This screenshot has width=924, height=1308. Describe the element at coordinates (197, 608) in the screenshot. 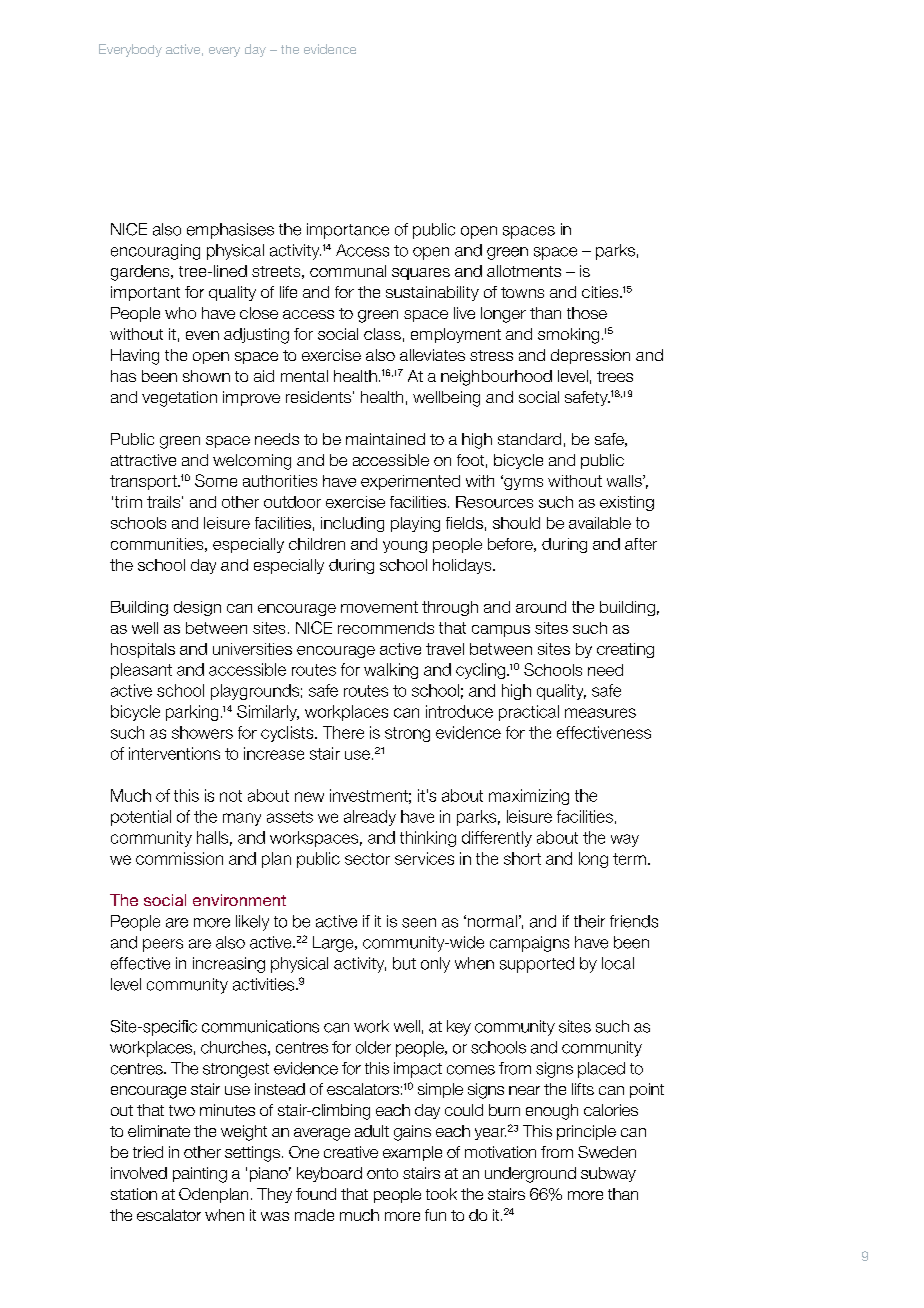

I see `design` at that location.
